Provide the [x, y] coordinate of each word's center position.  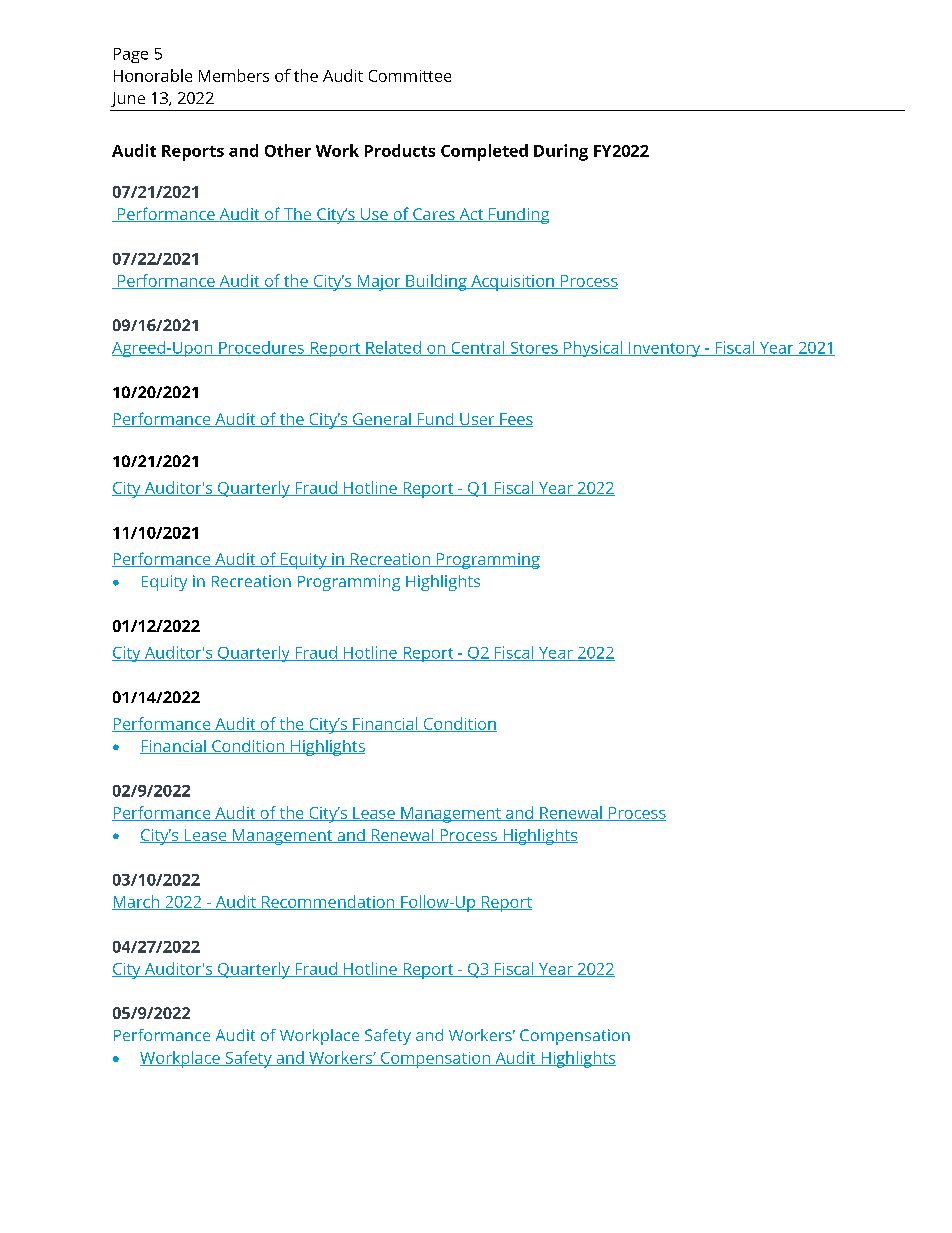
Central [478, 348]
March [137, 902]
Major [379, 283]
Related [393, 348]
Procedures [261, 348]
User [477, 420]
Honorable [153, 75]
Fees [515, 420]
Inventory [665, 349]
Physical [593, 349]
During [561, 152]
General [381, 420]
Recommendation [328, 902]
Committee [410, 76]
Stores [534, 349]
